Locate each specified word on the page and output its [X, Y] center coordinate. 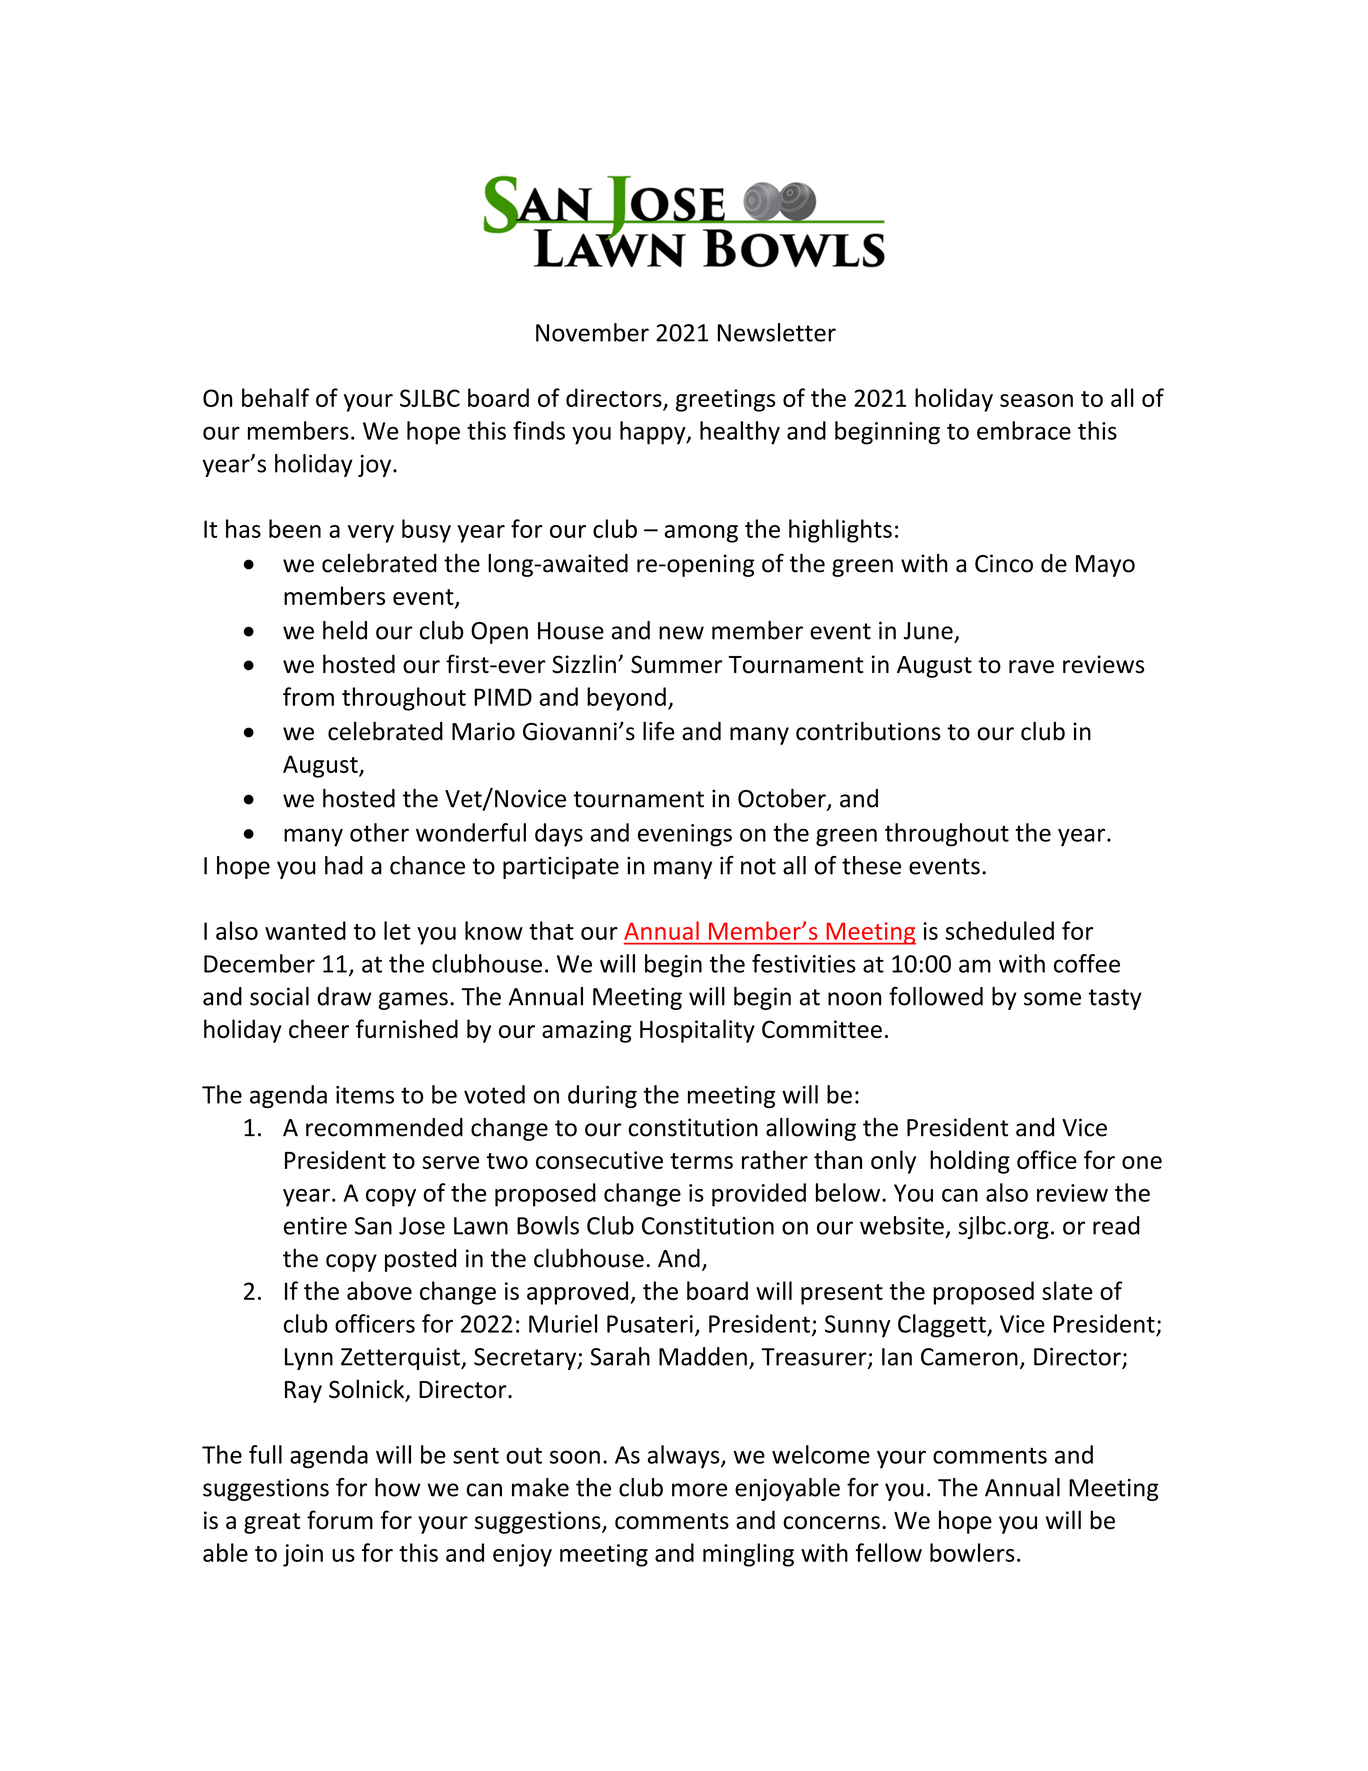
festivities [804, 963]
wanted [305, 930]
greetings [726, 400]
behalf [275, 397]
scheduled [1000, 930]
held [345, 630]
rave [1031, 667]
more [699, 1490]
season [1036, 400]
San [373, 1226]
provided [759, 1195]
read [1116, 1225]
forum [340, 1520]
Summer [676, 664]
